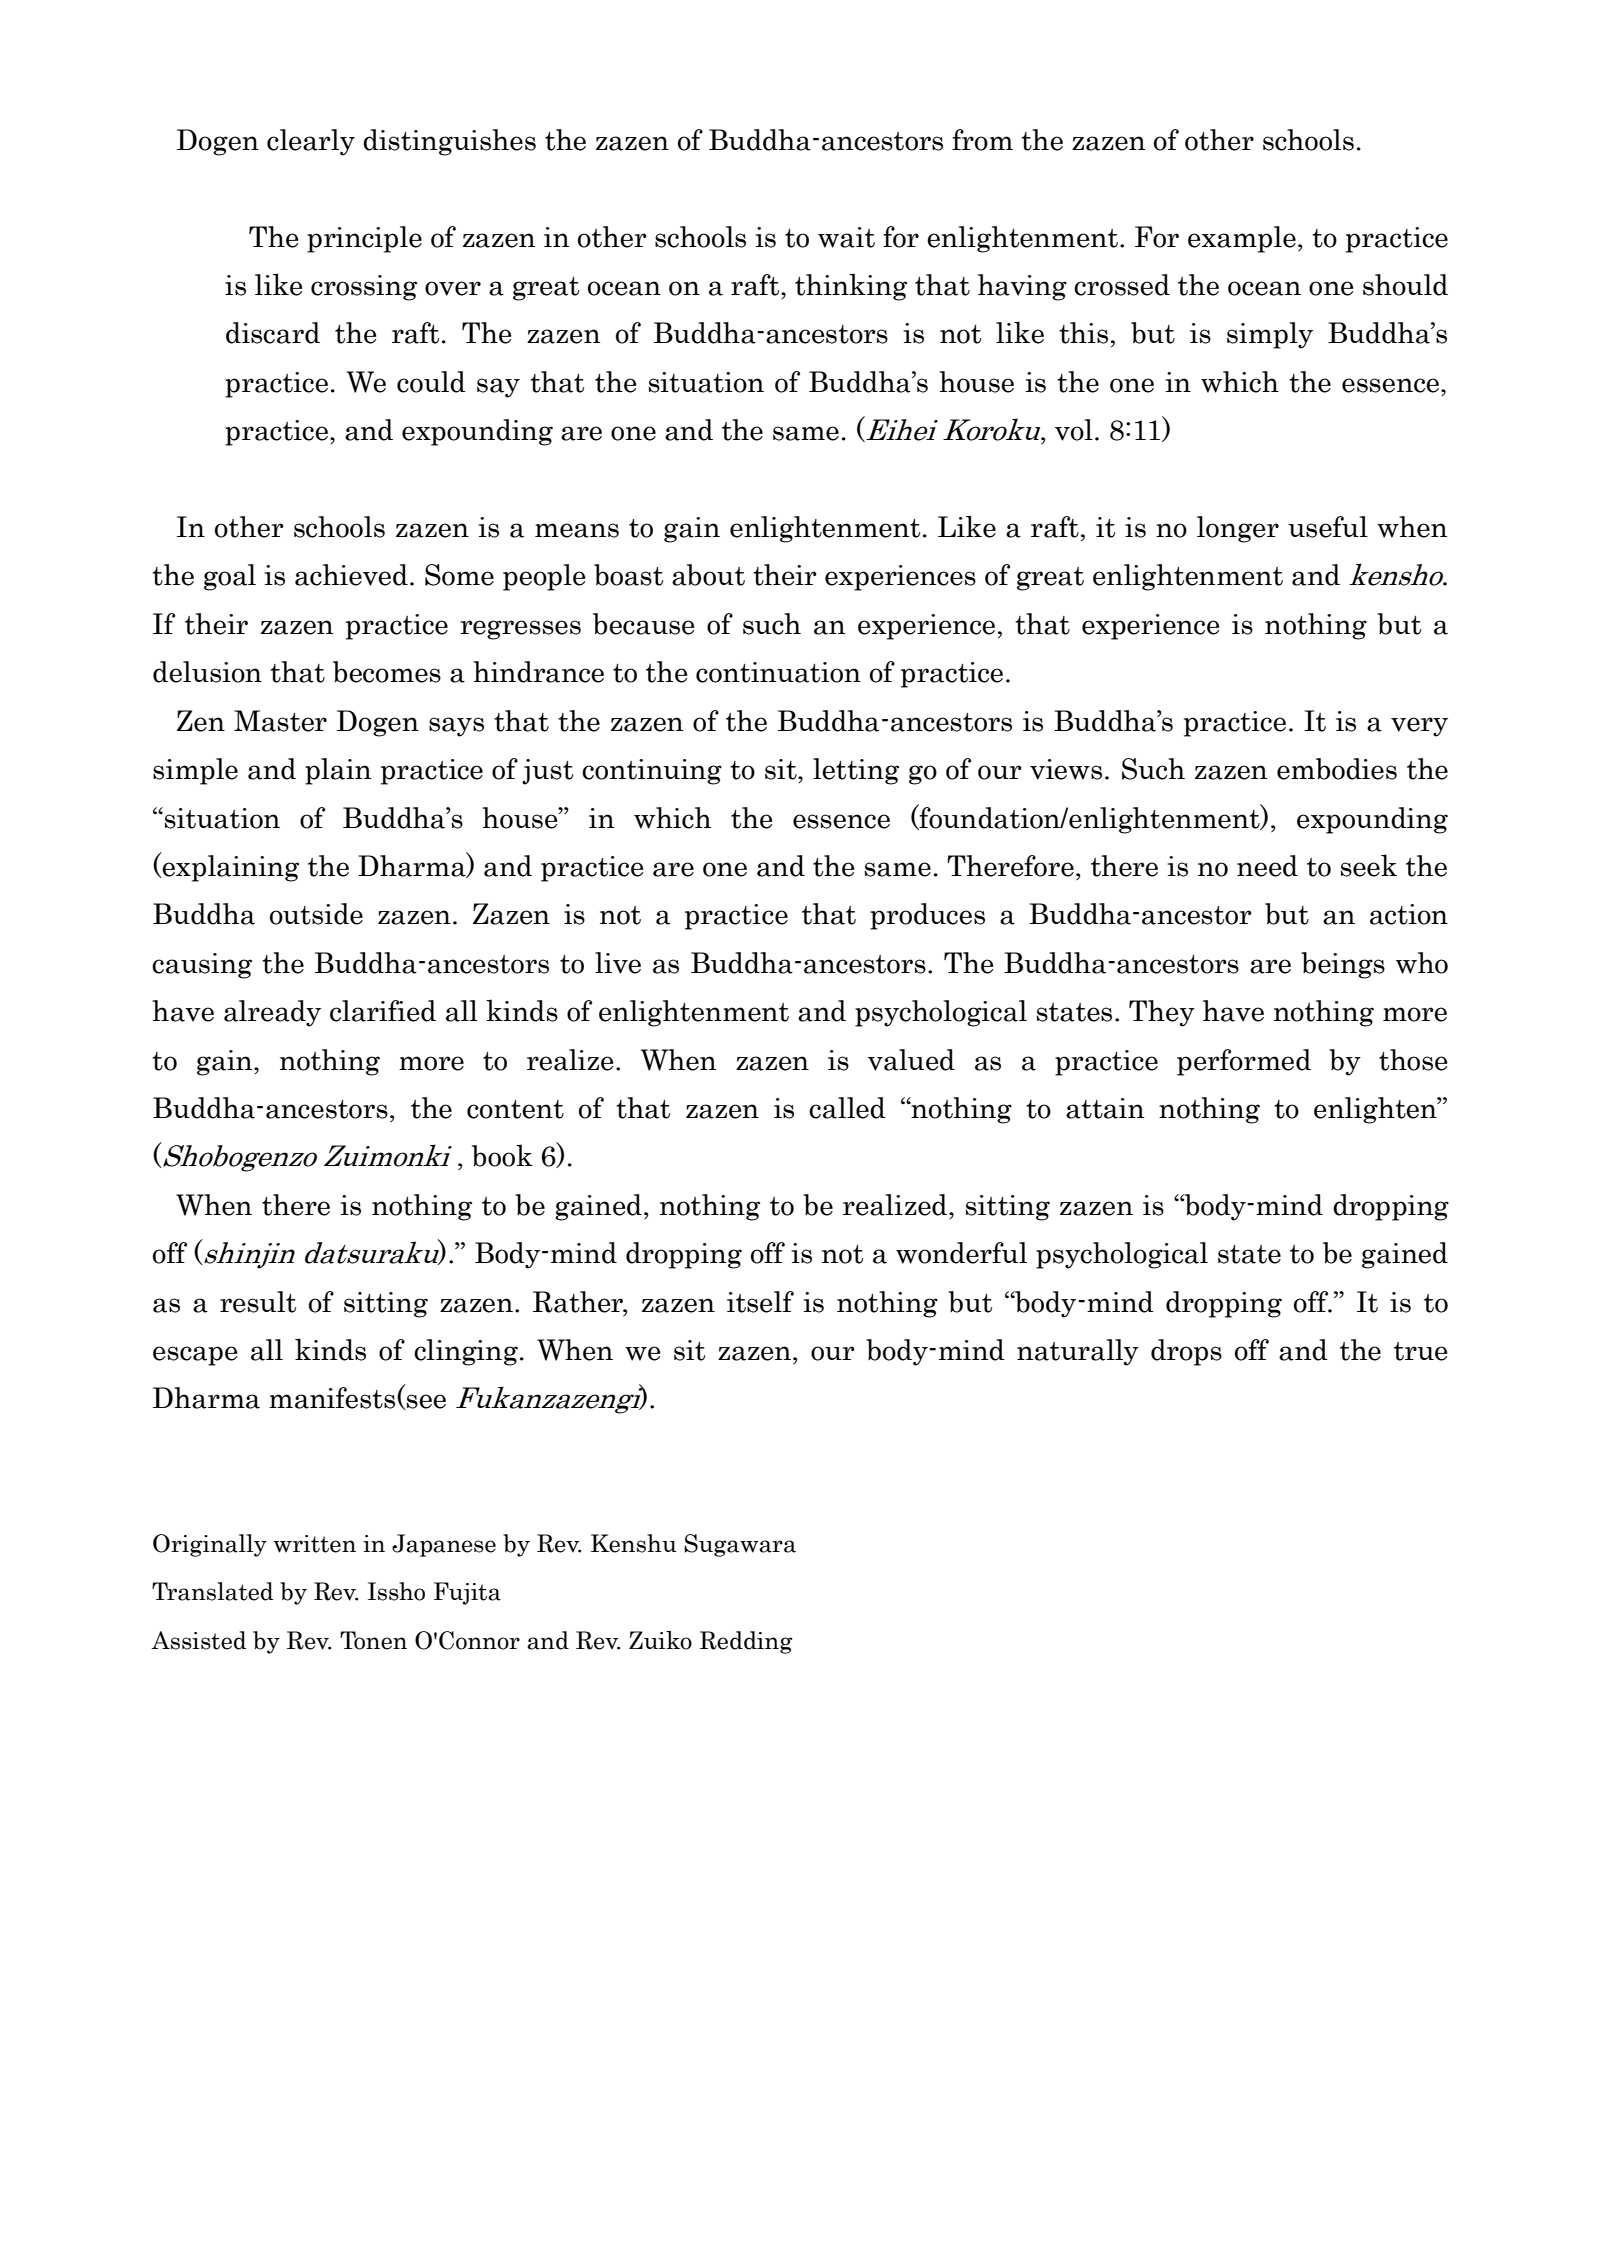 Image resolution: width=1601 pixels, height=2264 pixels. Describe the element at coordinates (1242, 239) in the screenshot. I see `example` at that location.
